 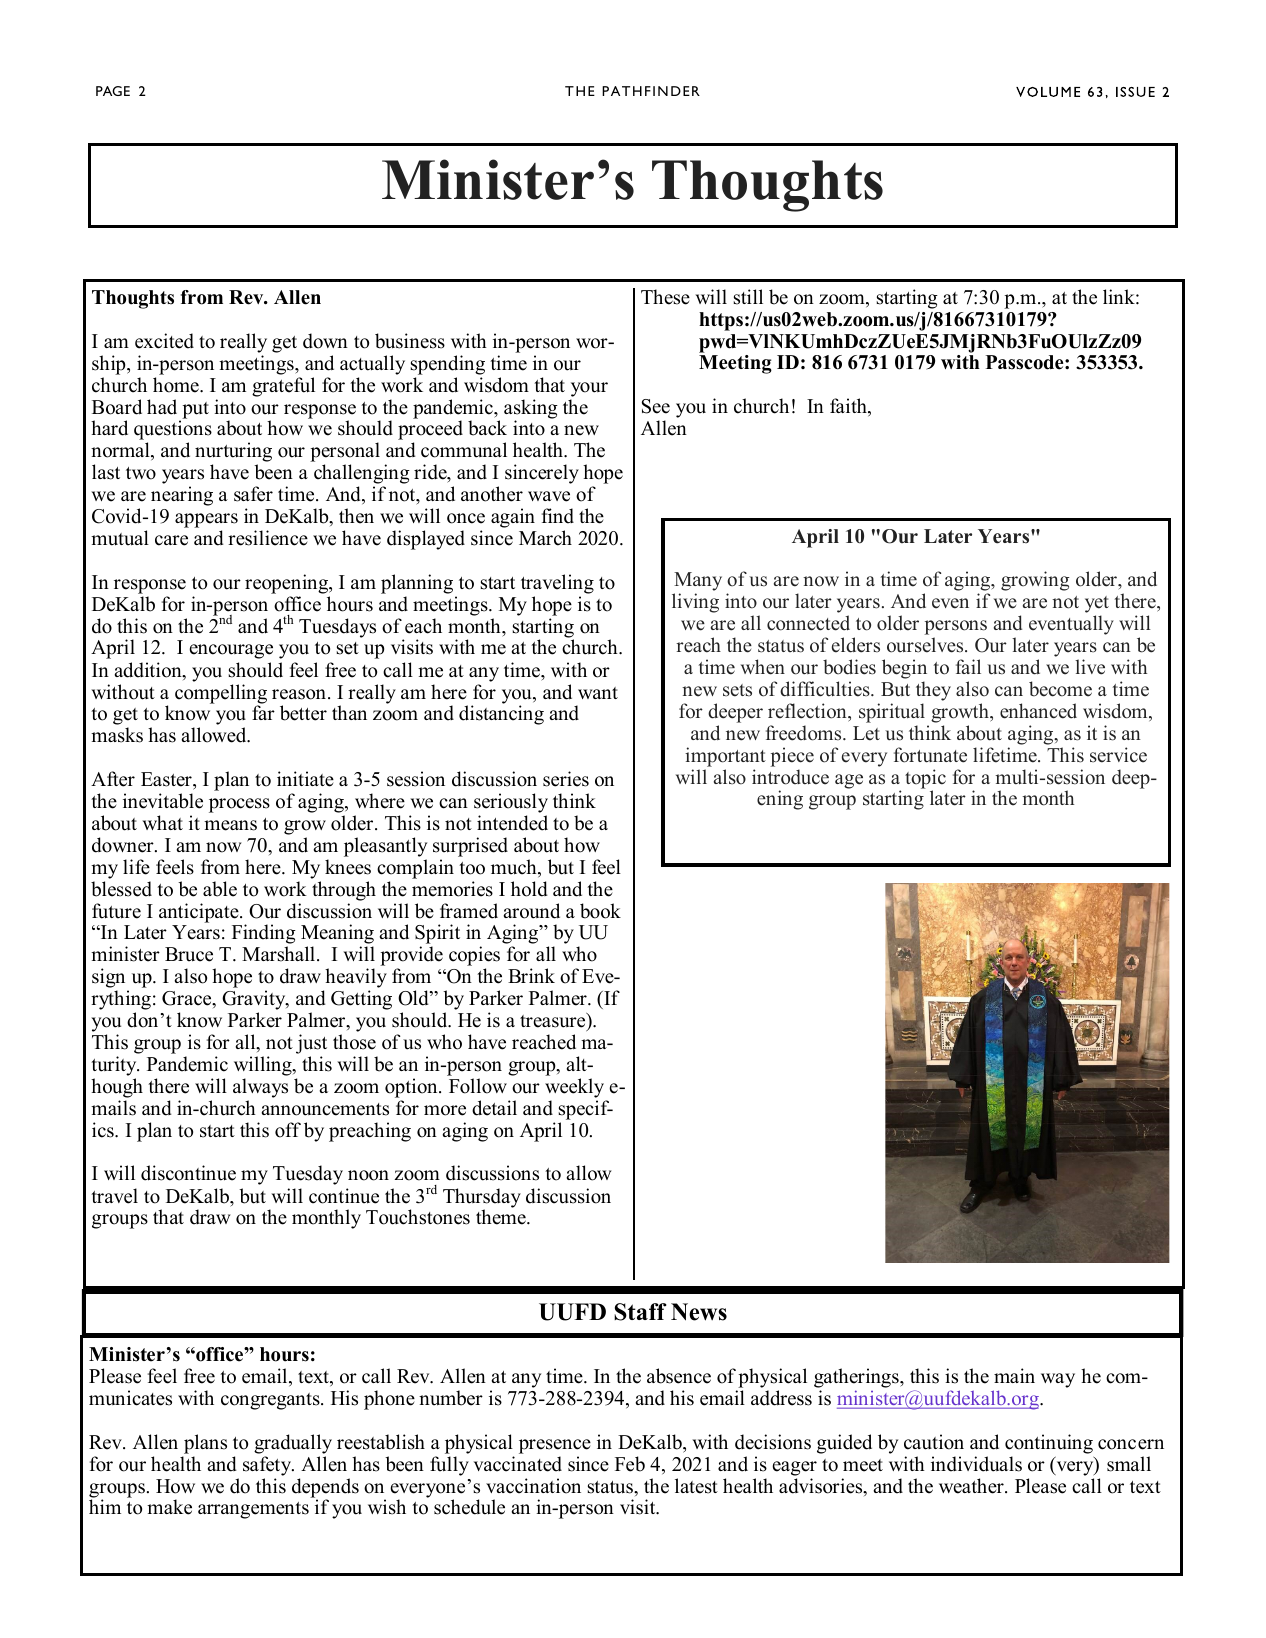 I want to click on just, so click(x=311, y=1045).
